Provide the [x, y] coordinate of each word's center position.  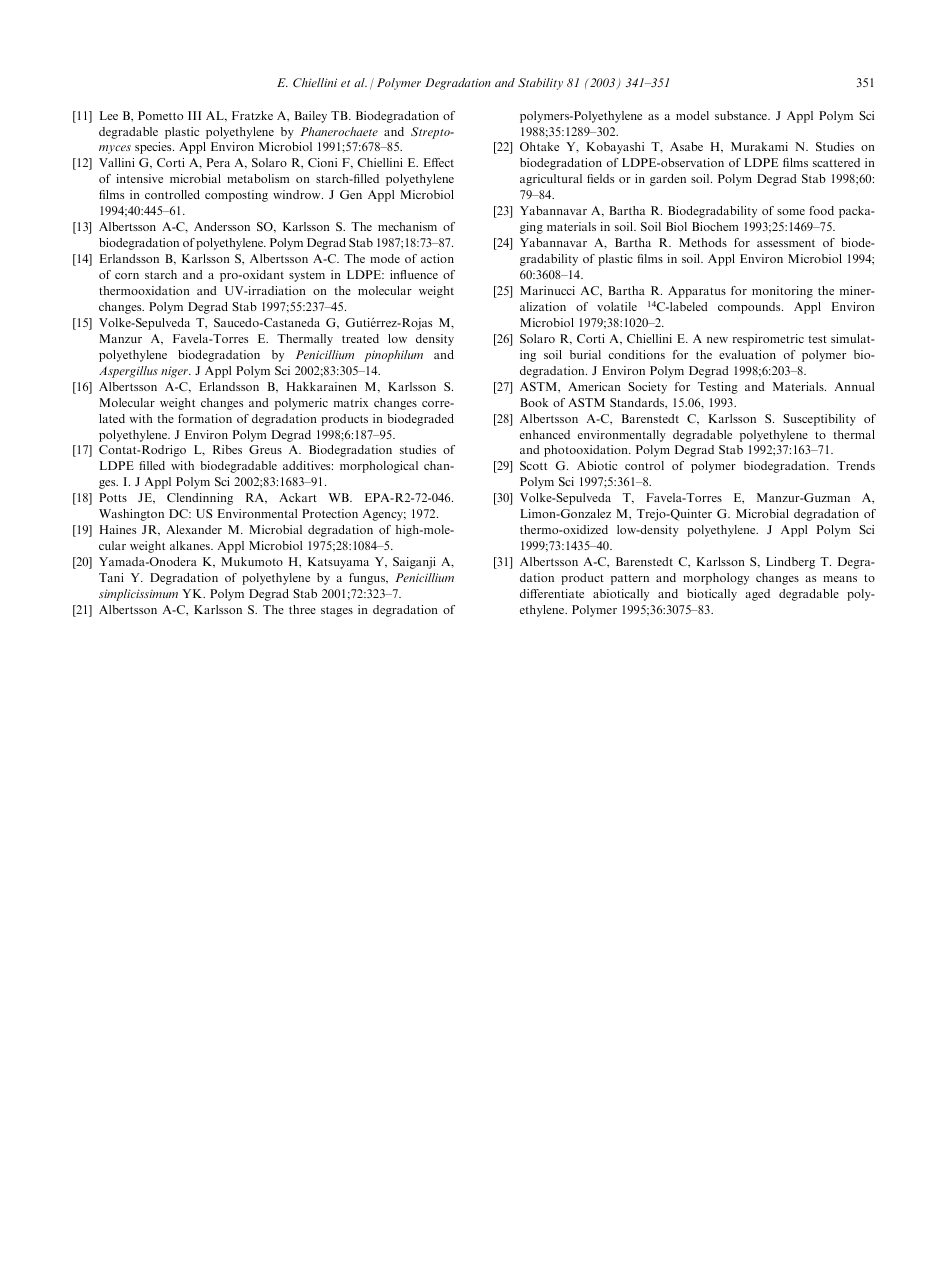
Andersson [222, 226]
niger [175, 372]
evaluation [747, 354]
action [437, 258]
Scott [533, 465]
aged [757, 595]
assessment [786, 243]
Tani [111, 577]
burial [585, 354]
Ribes [227, 449]
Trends [856, 465]
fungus [368, 579]
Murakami [759, 146]
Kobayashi [615, 148]
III [194, 115]
